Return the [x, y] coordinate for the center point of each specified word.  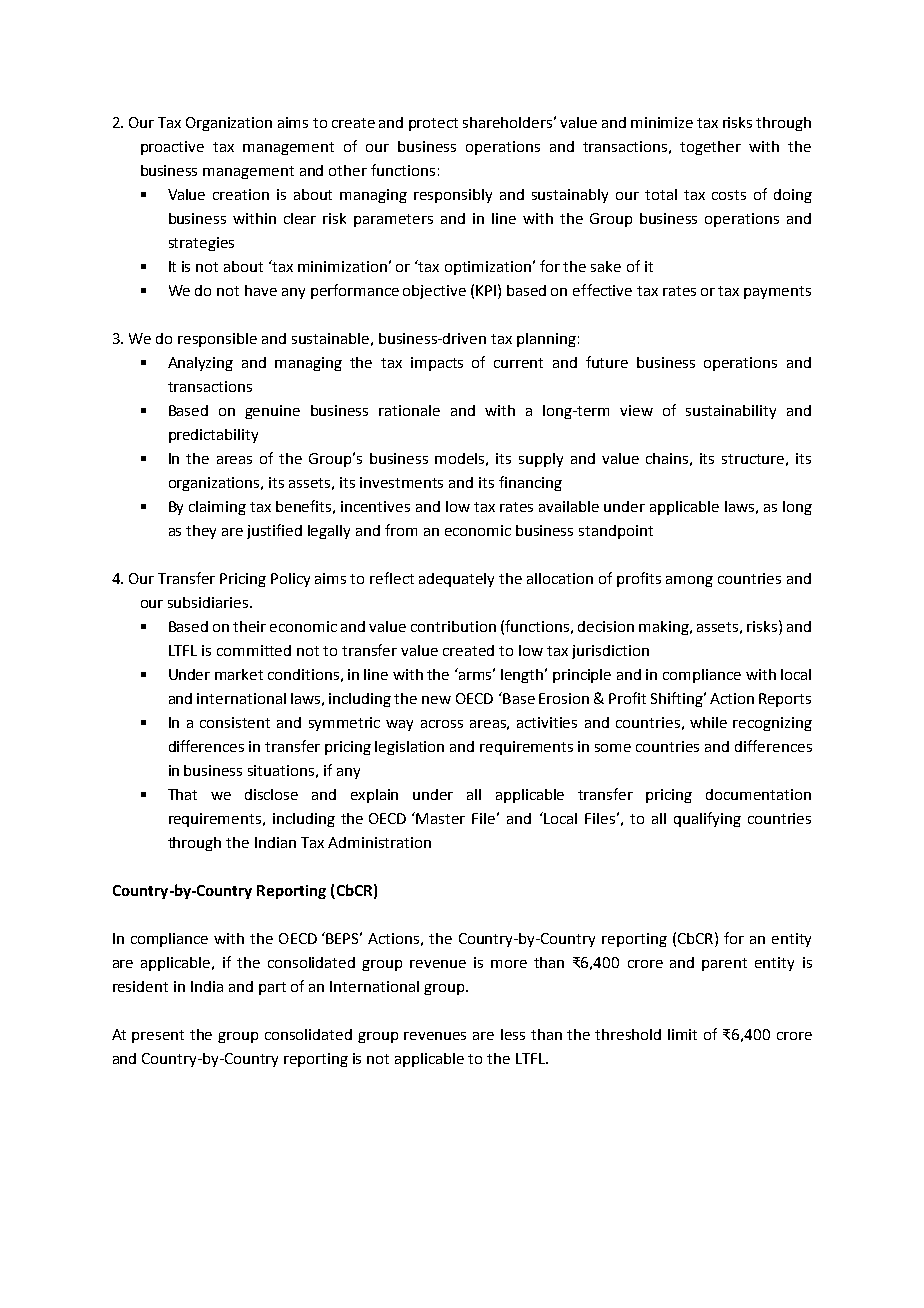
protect [433, 124]
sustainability [731, 412]
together [710, 148]
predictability [213, 436]
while [708, 722]
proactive [172, 148]
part [272, 988]
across [442, 724]
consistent [235, 722]
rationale [409, 410]
